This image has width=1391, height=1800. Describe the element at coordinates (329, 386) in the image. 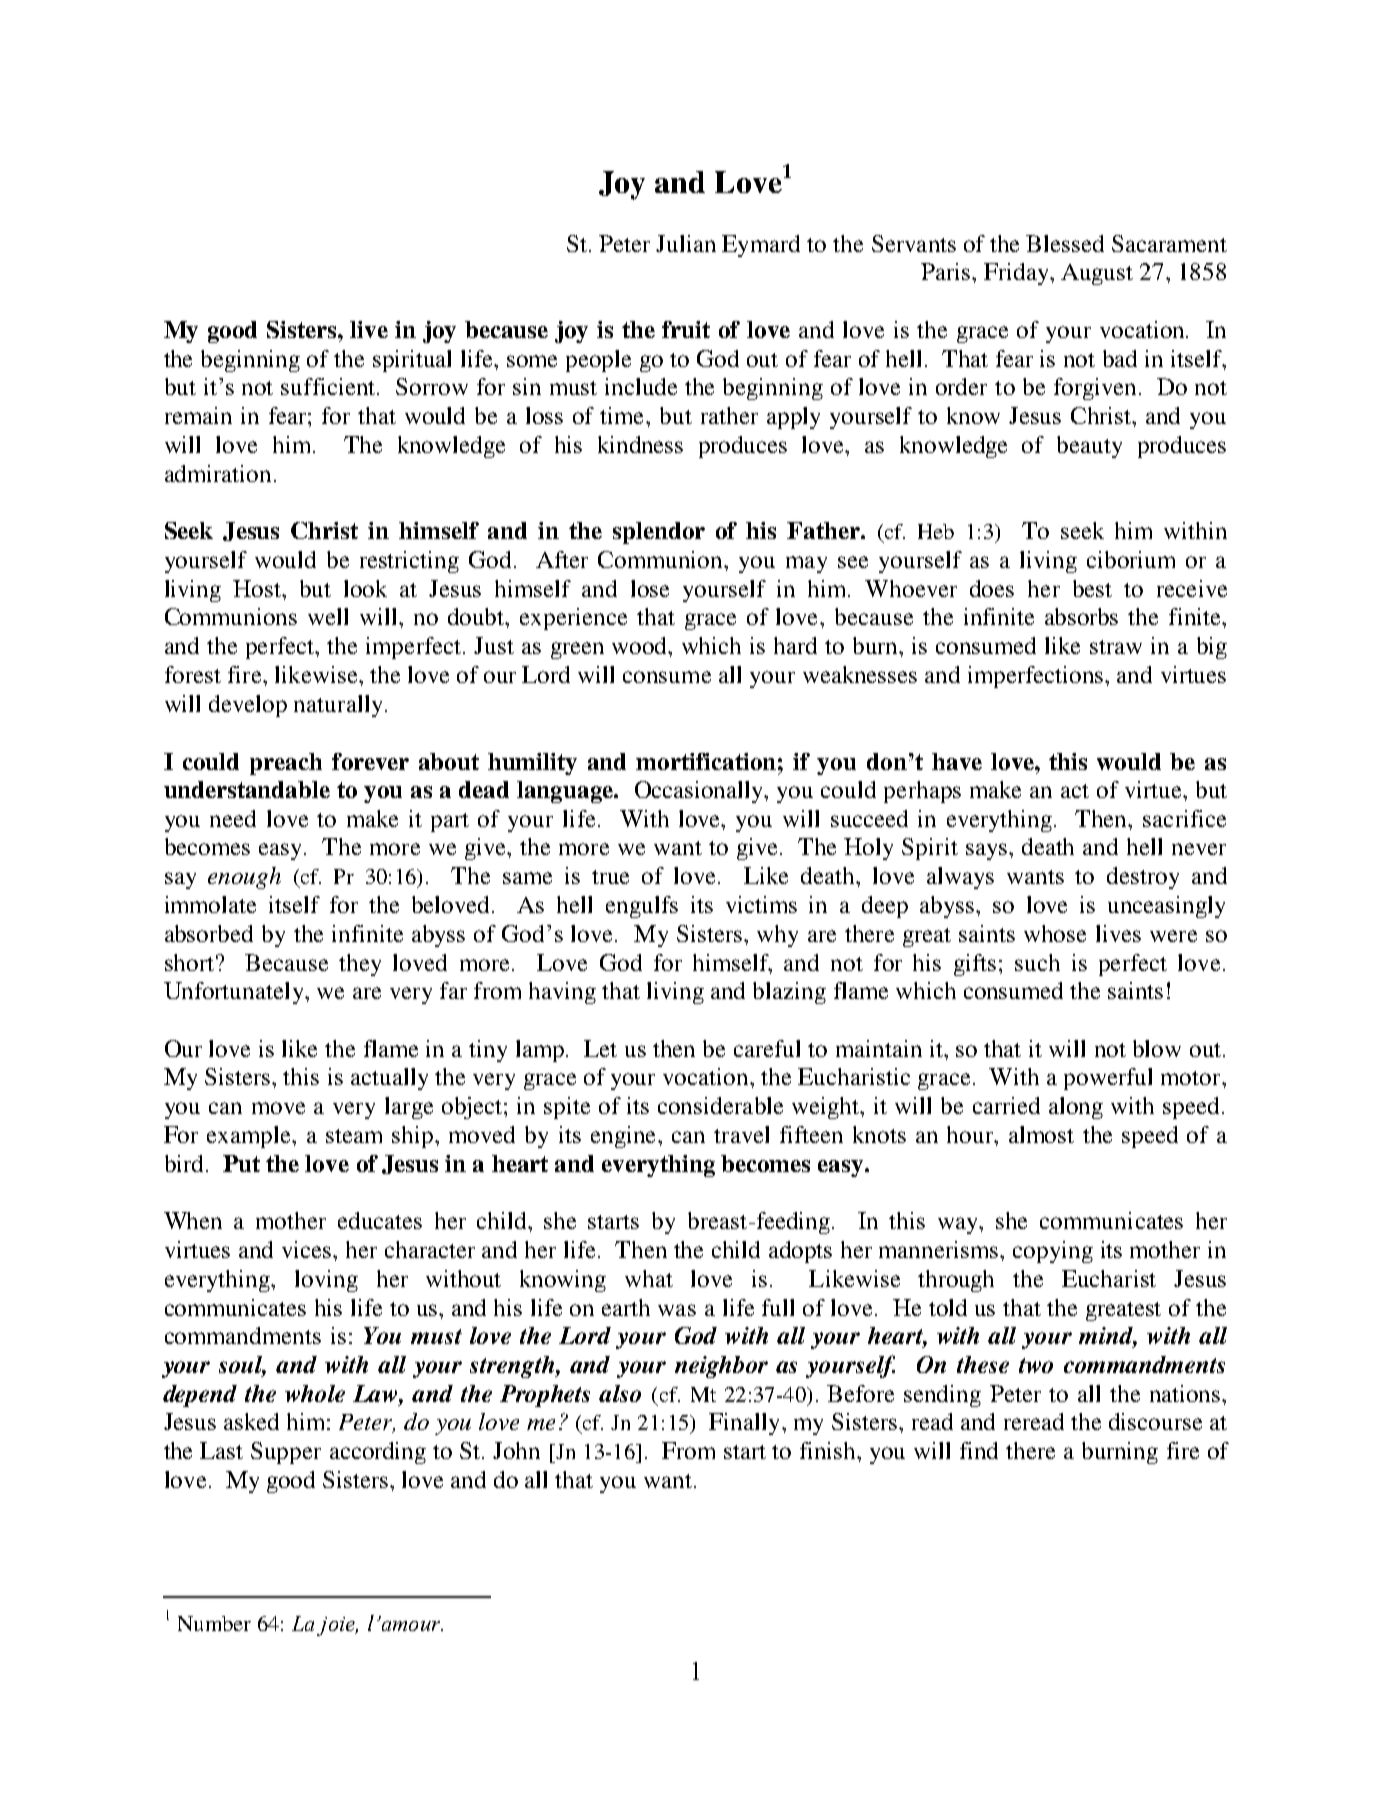

I see `sufficient` at that location.
